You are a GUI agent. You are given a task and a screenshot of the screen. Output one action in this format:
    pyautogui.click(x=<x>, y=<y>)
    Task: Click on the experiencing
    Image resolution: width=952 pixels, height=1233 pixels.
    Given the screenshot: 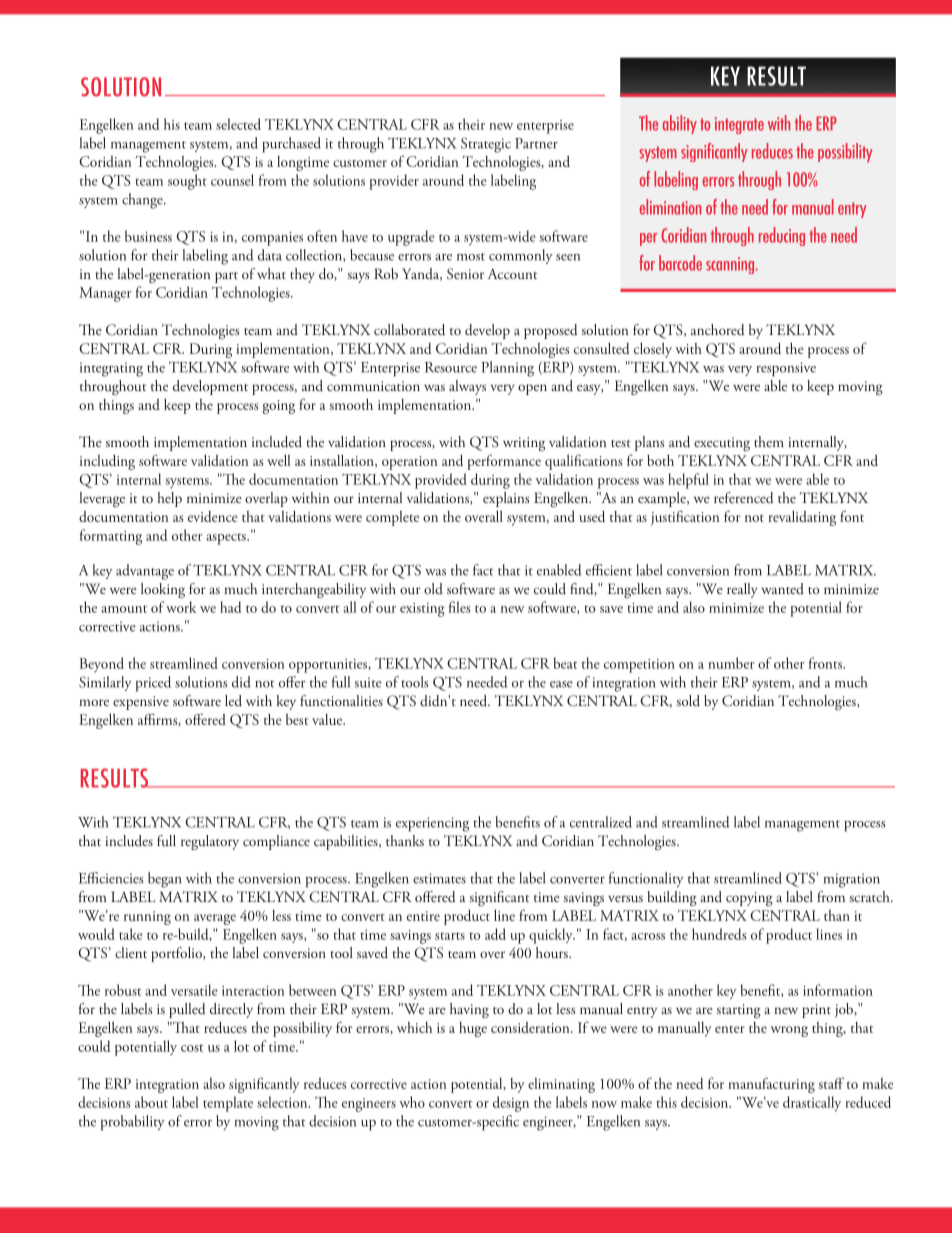 What is the action you would take?
    pyautogui.click(x=432, y=824)
